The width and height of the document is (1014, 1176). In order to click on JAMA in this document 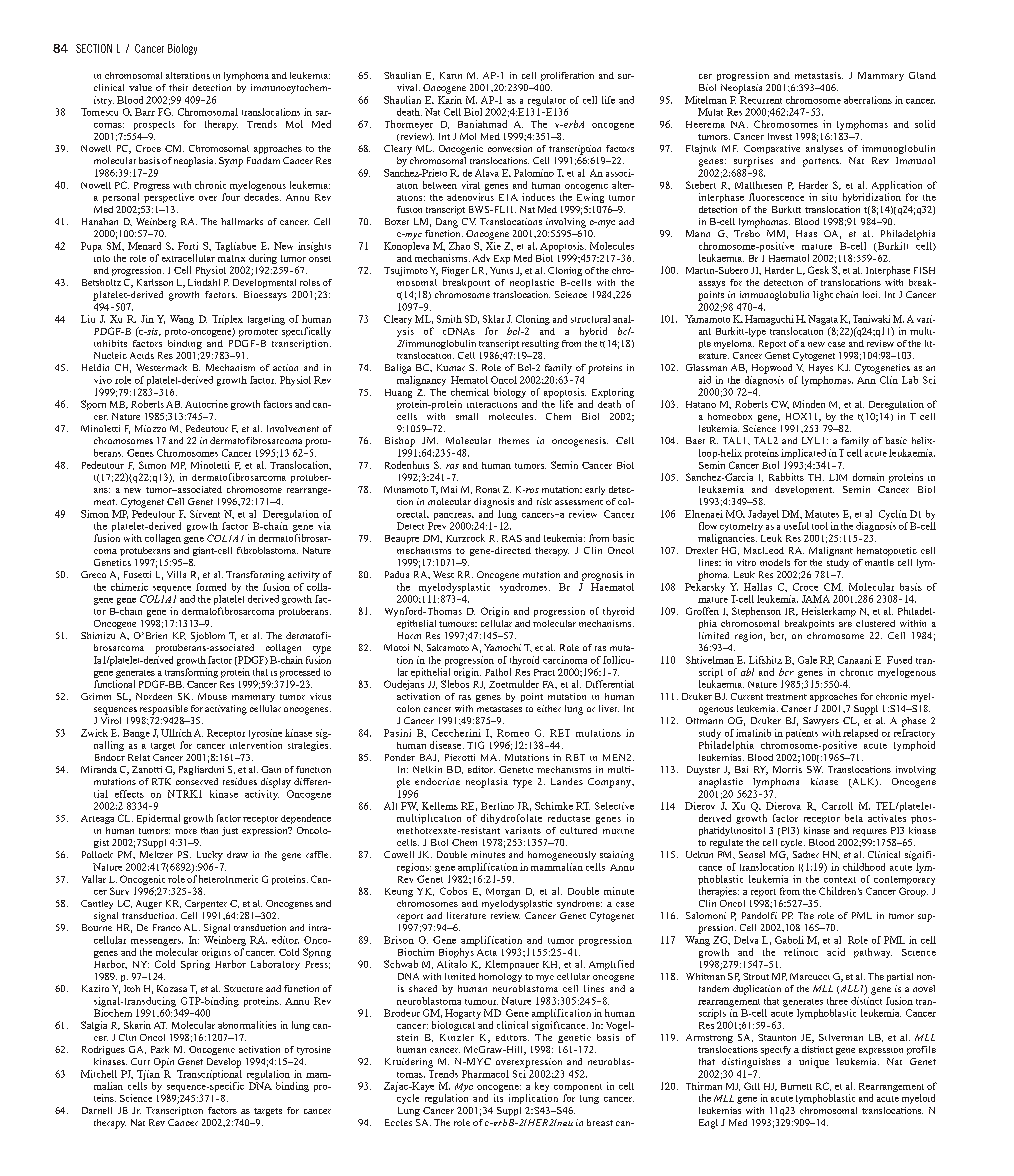, I will do `click(816, 599)`.
